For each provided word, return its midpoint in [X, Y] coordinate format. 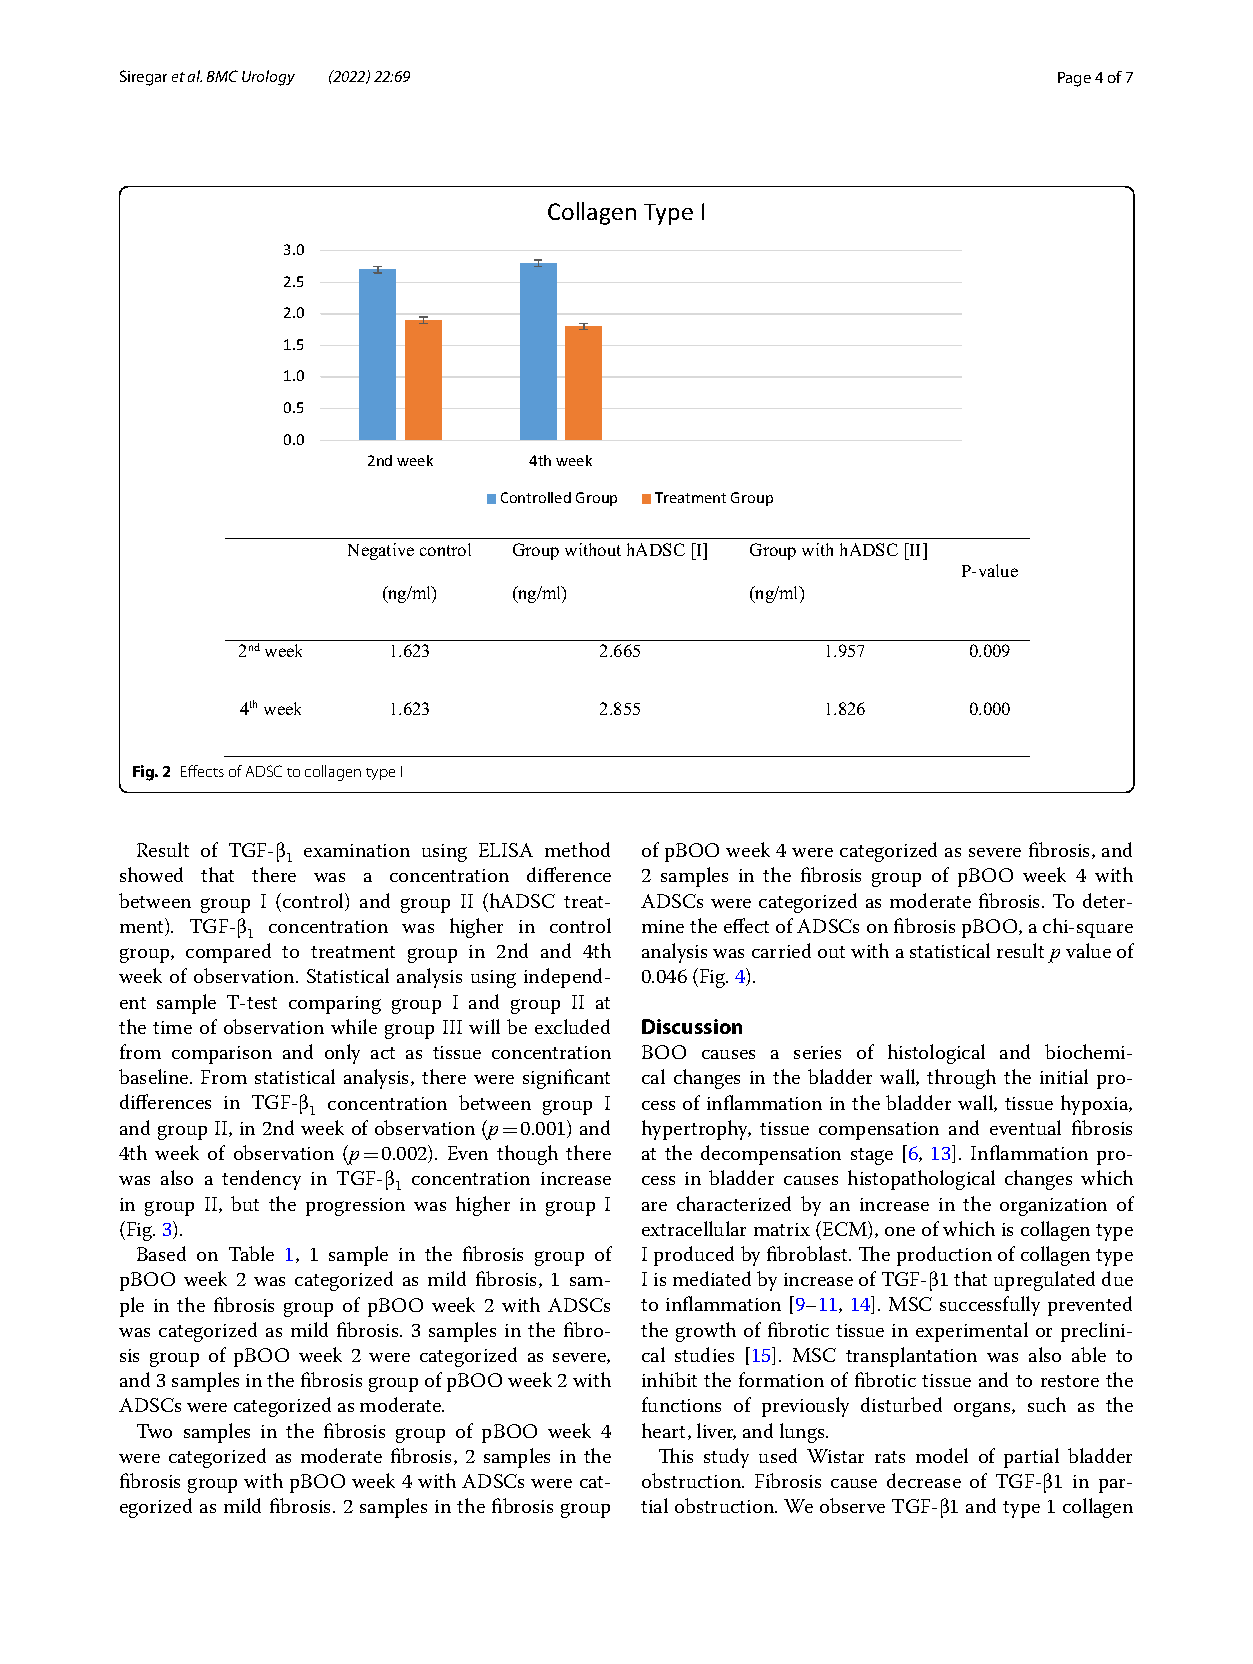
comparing [335, 1005]
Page [1074, 79]
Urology [268, 78]
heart [665, 1431]
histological [936, 1054]
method [577, 849]
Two [154, 1431]
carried [781, 950]
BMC [222, 76]
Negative [381, 551]
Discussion [692, 1026]
